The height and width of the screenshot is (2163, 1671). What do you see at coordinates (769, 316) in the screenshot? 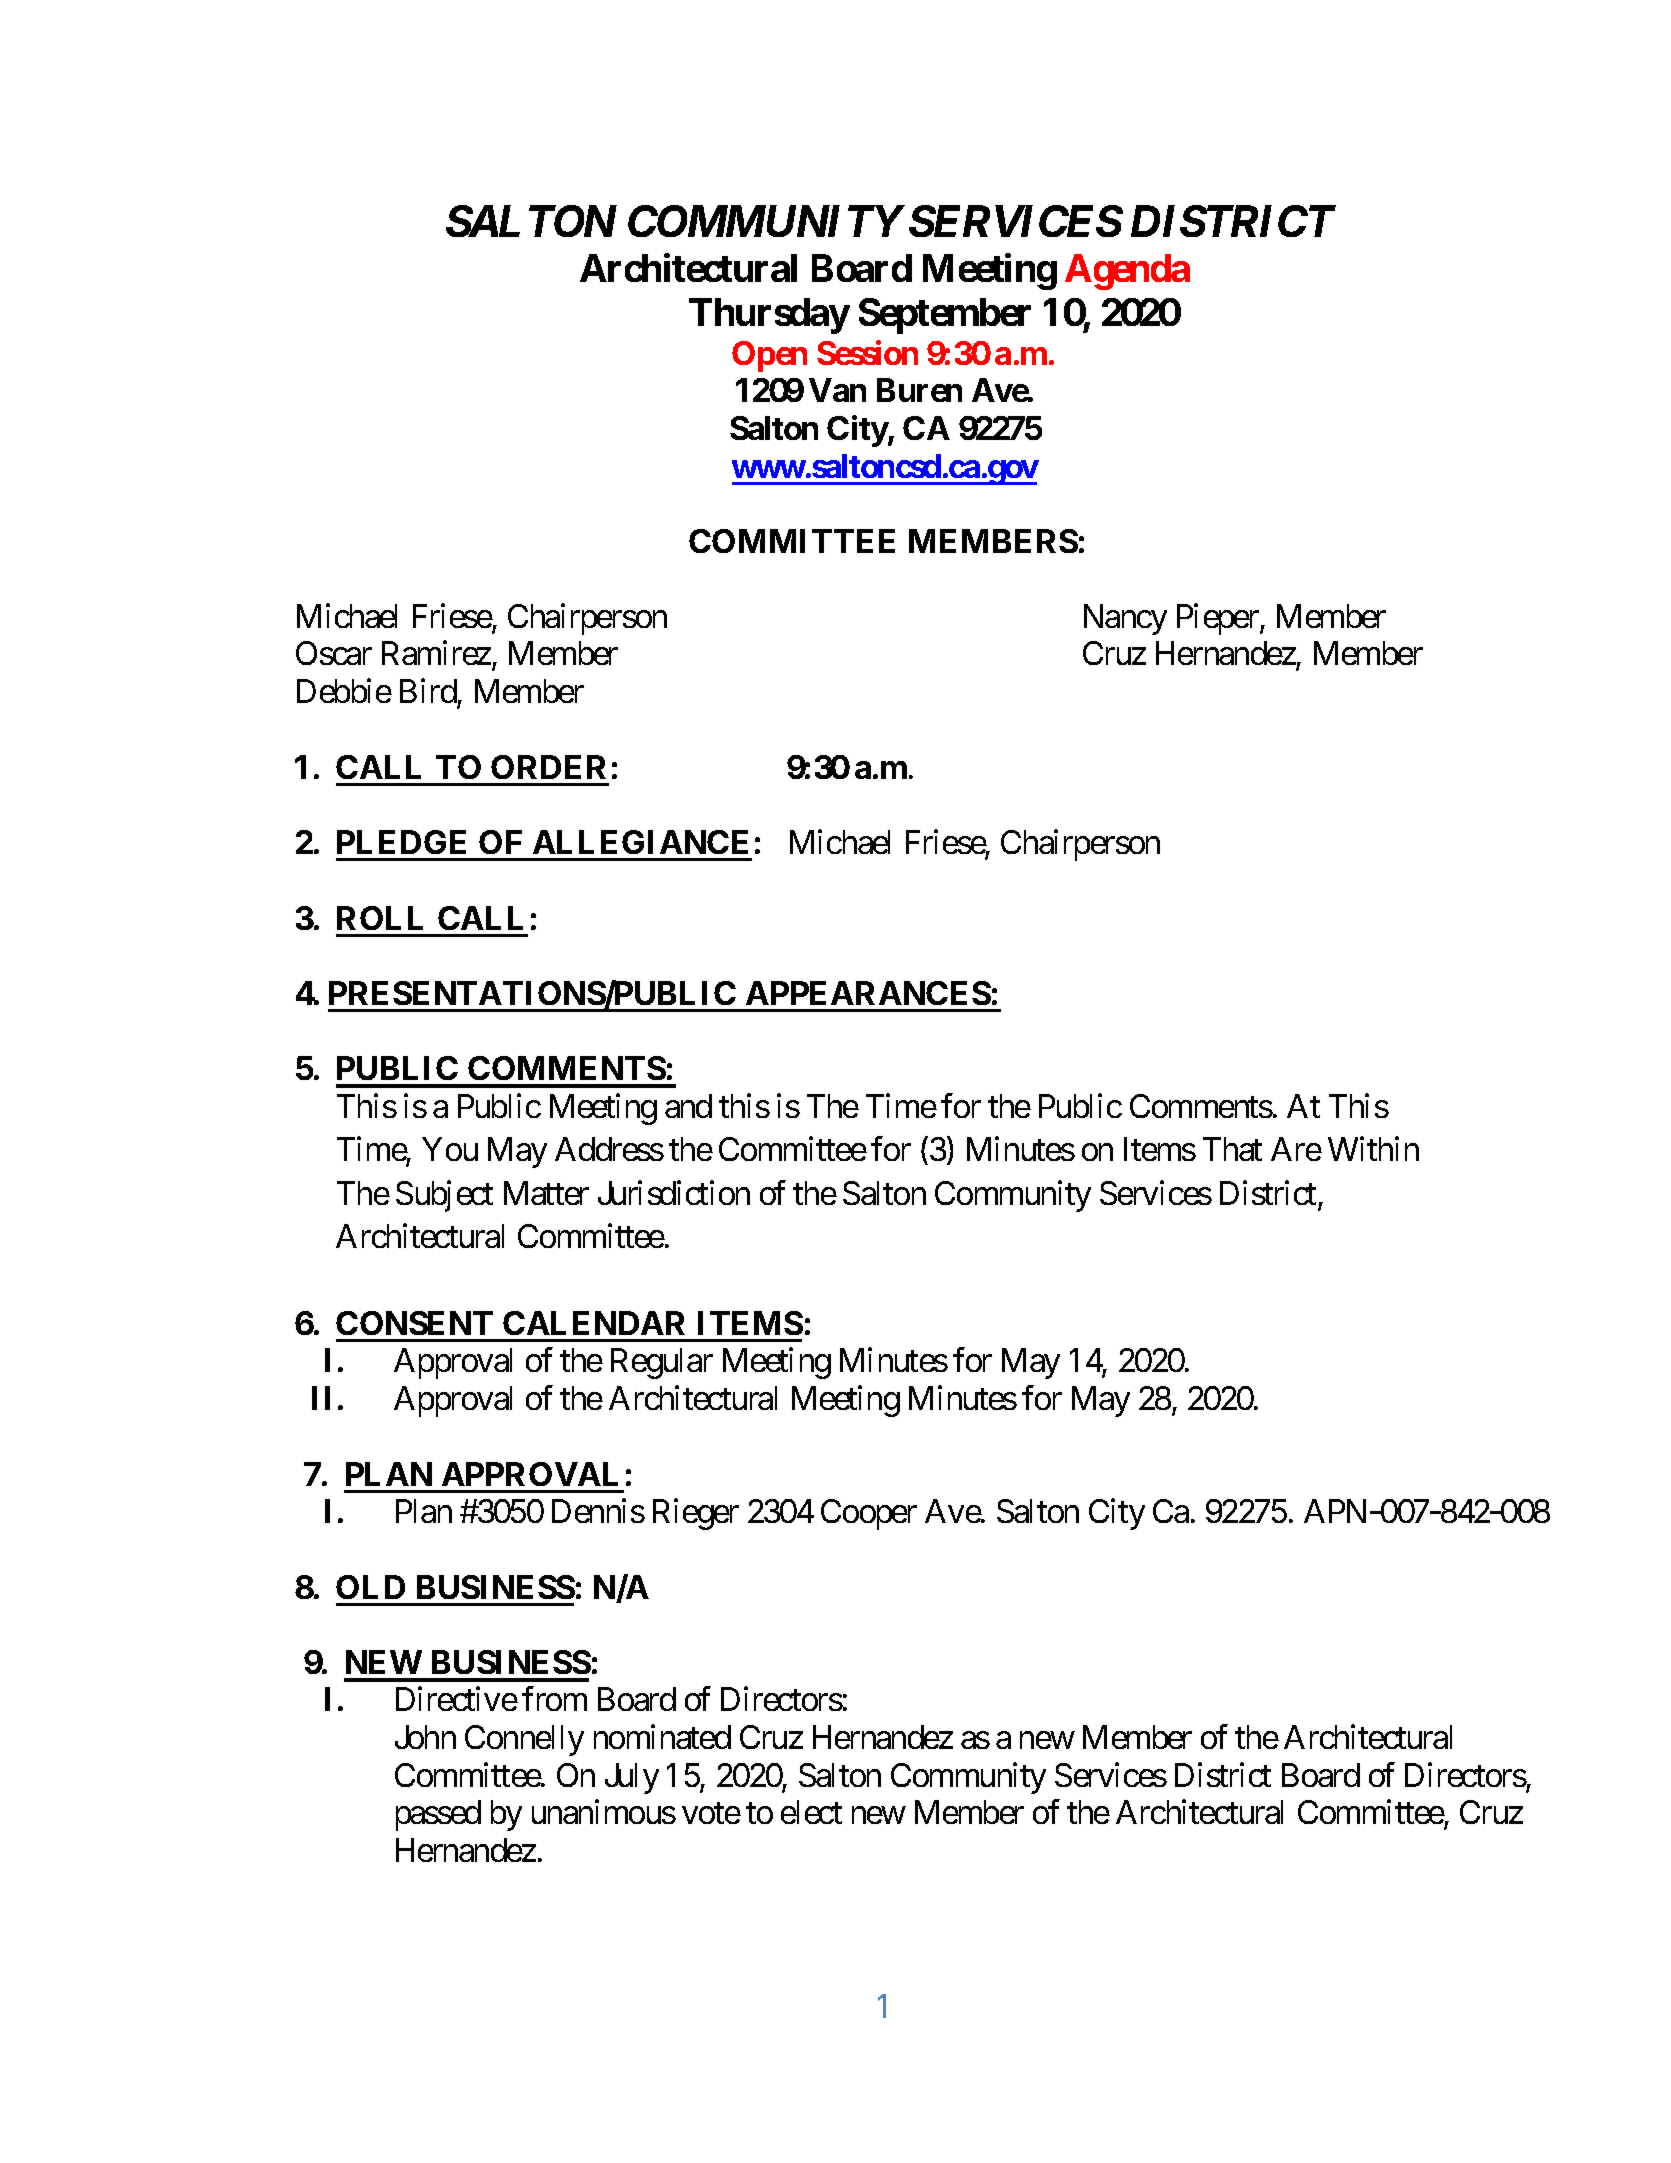
I see `Thursday` at bounding box center [769, 316].
